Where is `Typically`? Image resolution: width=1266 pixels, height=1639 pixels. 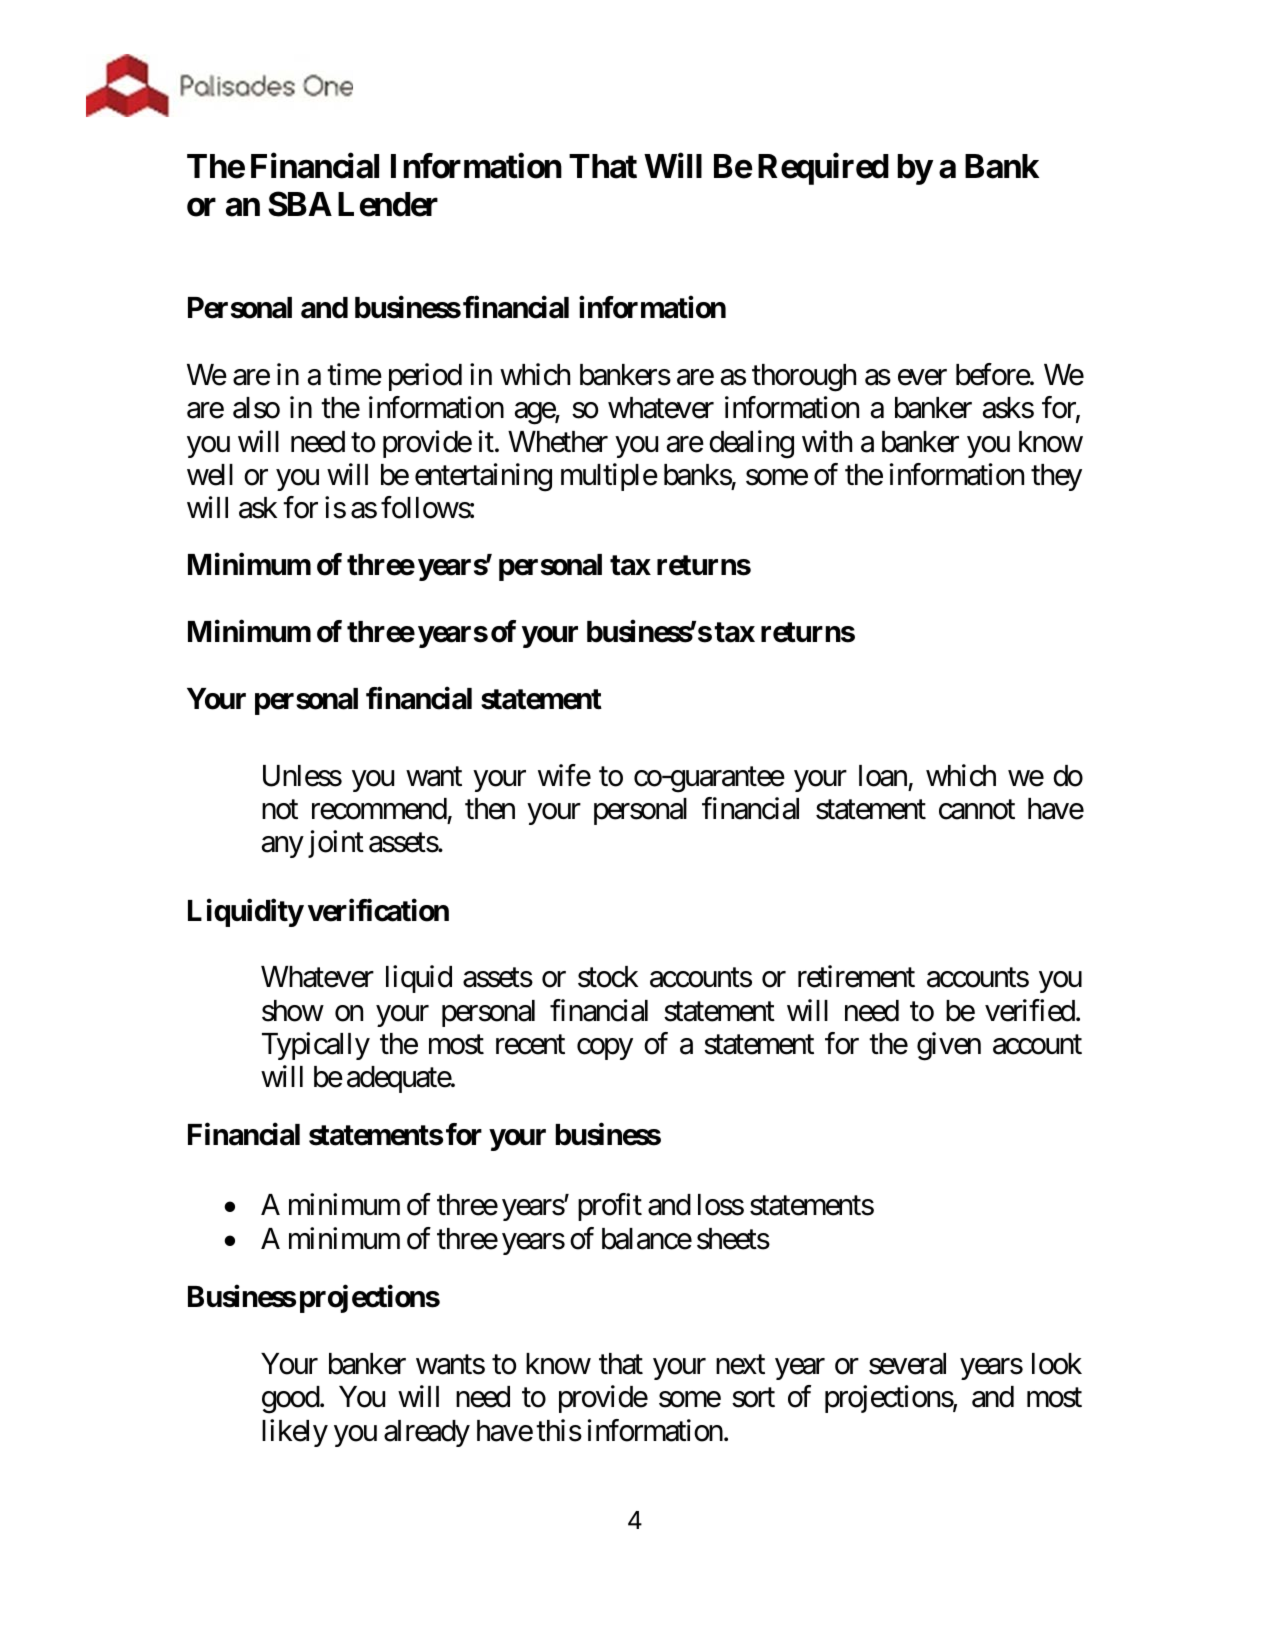
Typically is located at coordinates (316, 1046).
